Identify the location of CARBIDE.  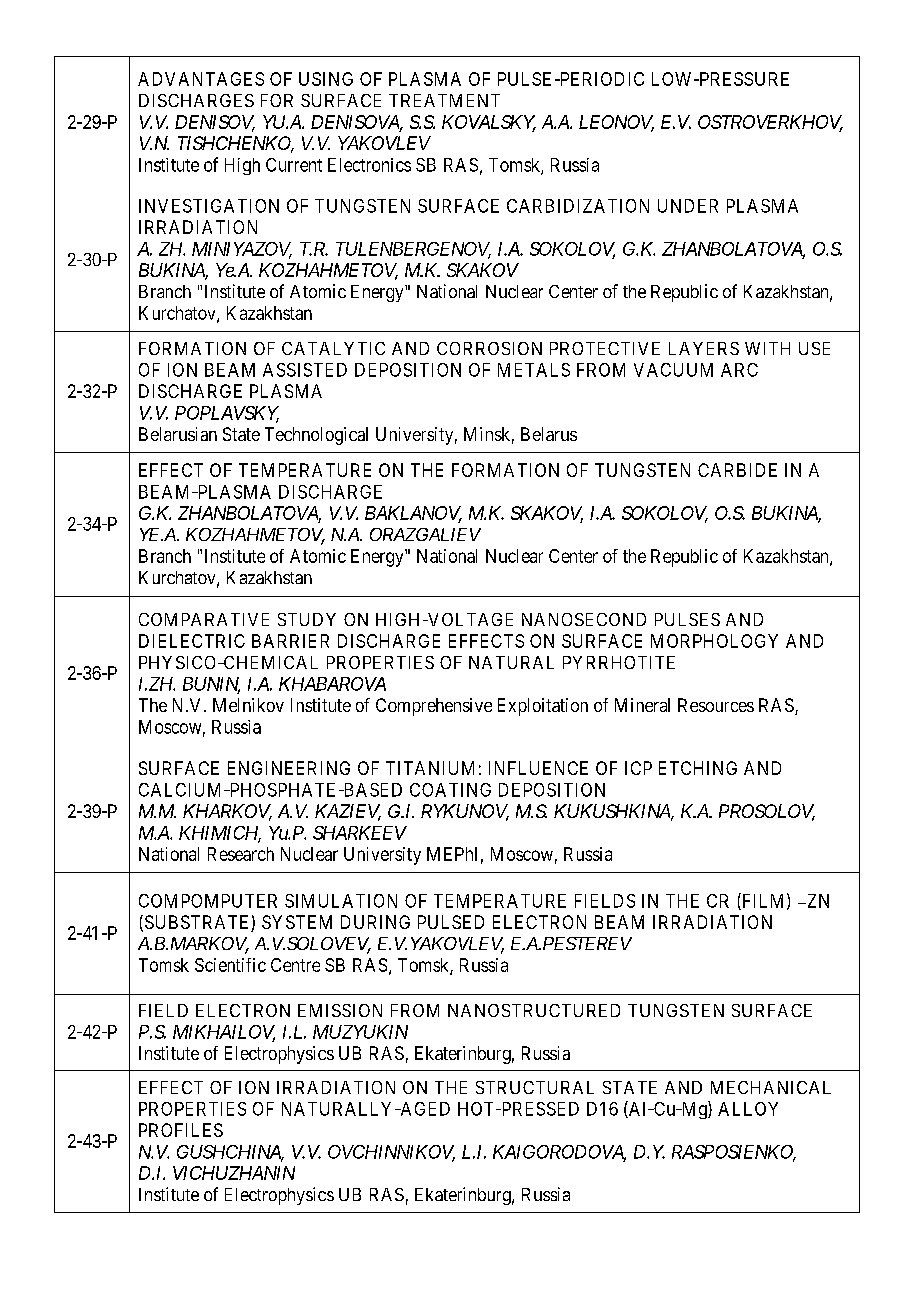
(737, 470).
